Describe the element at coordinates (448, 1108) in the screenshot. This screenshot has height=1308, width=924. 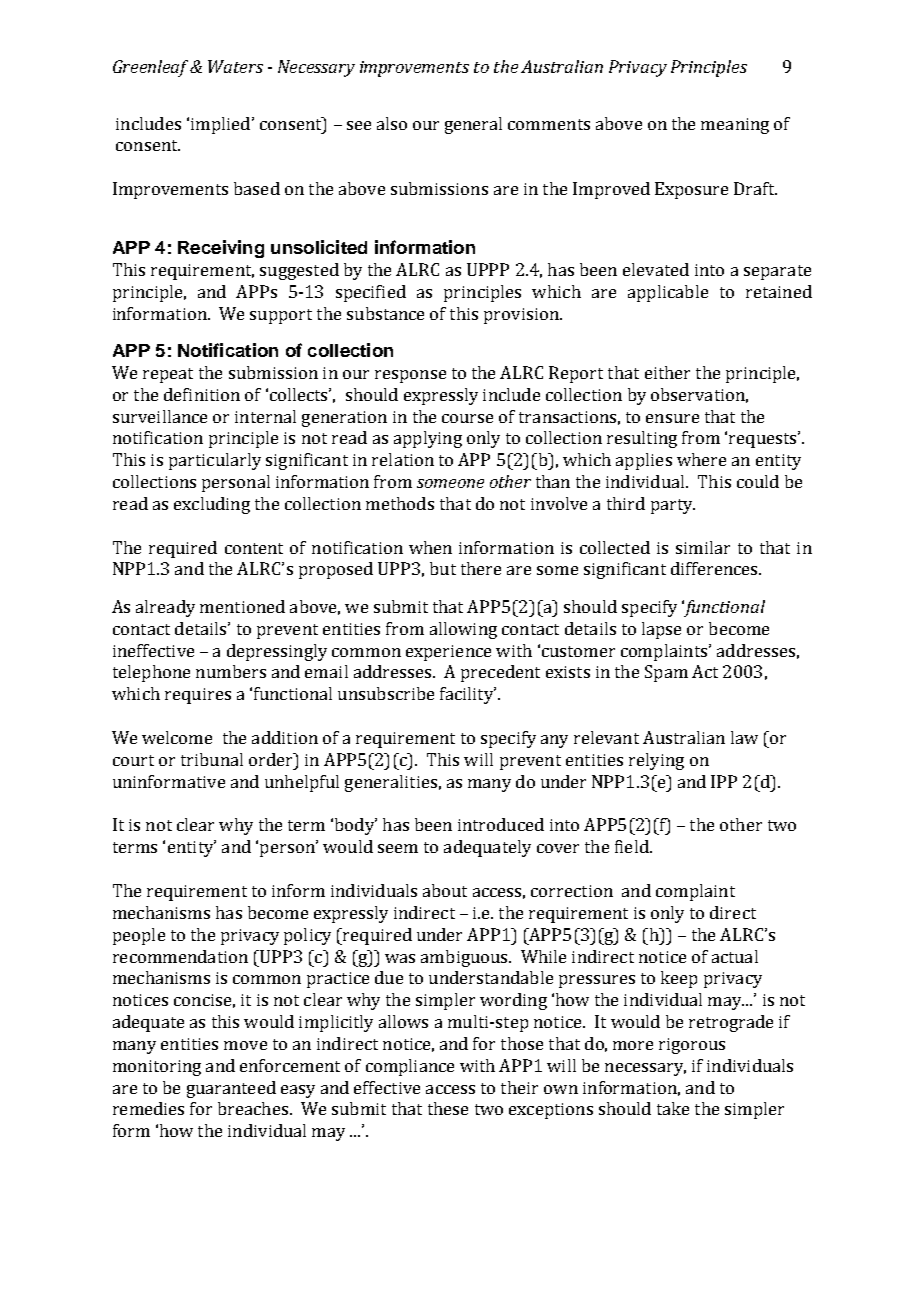
I see `these` at that location.
